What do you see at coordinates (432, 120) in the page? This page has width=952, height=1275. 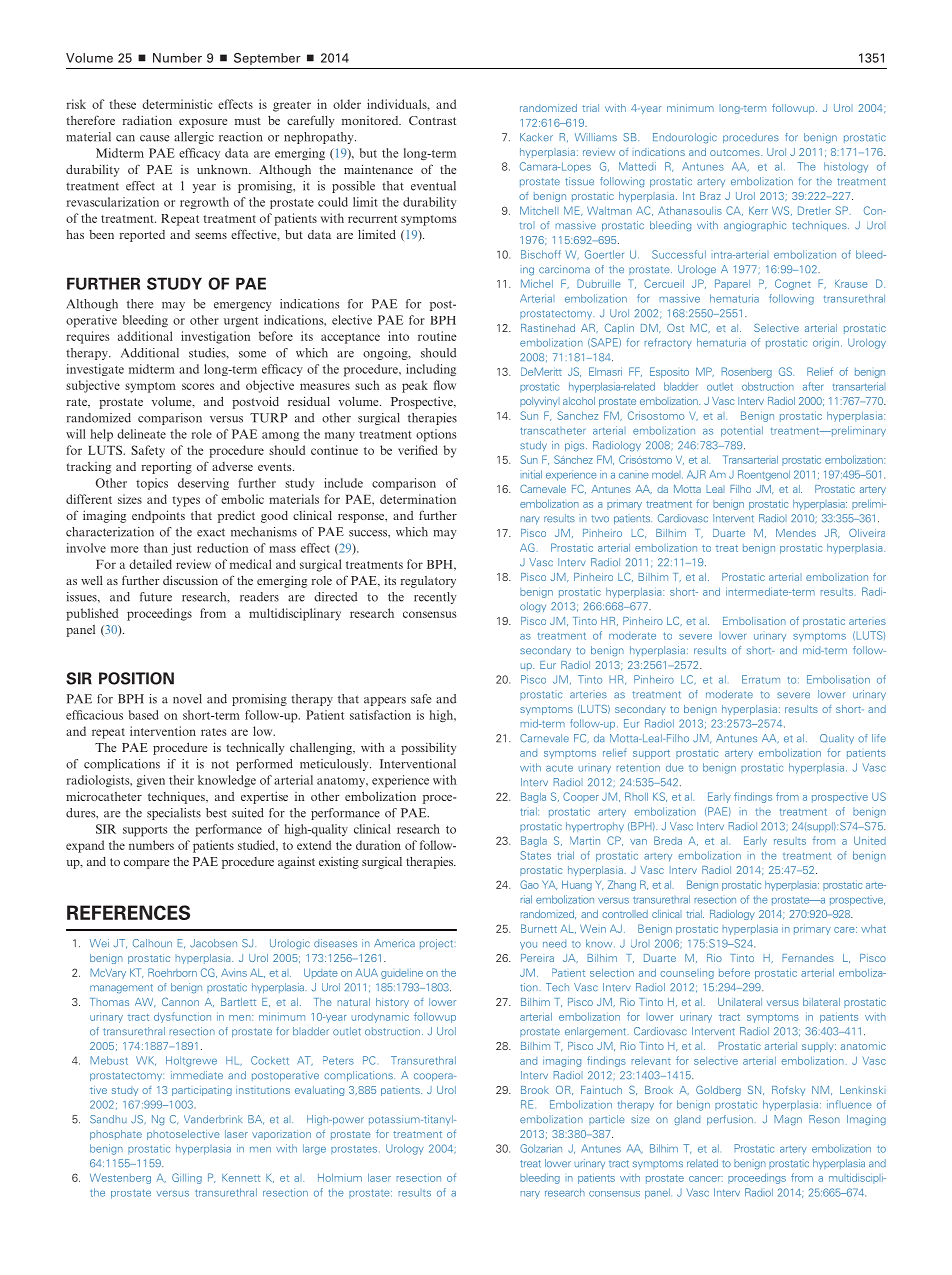 I see `Contrast` at bounding box center [432, 120].
